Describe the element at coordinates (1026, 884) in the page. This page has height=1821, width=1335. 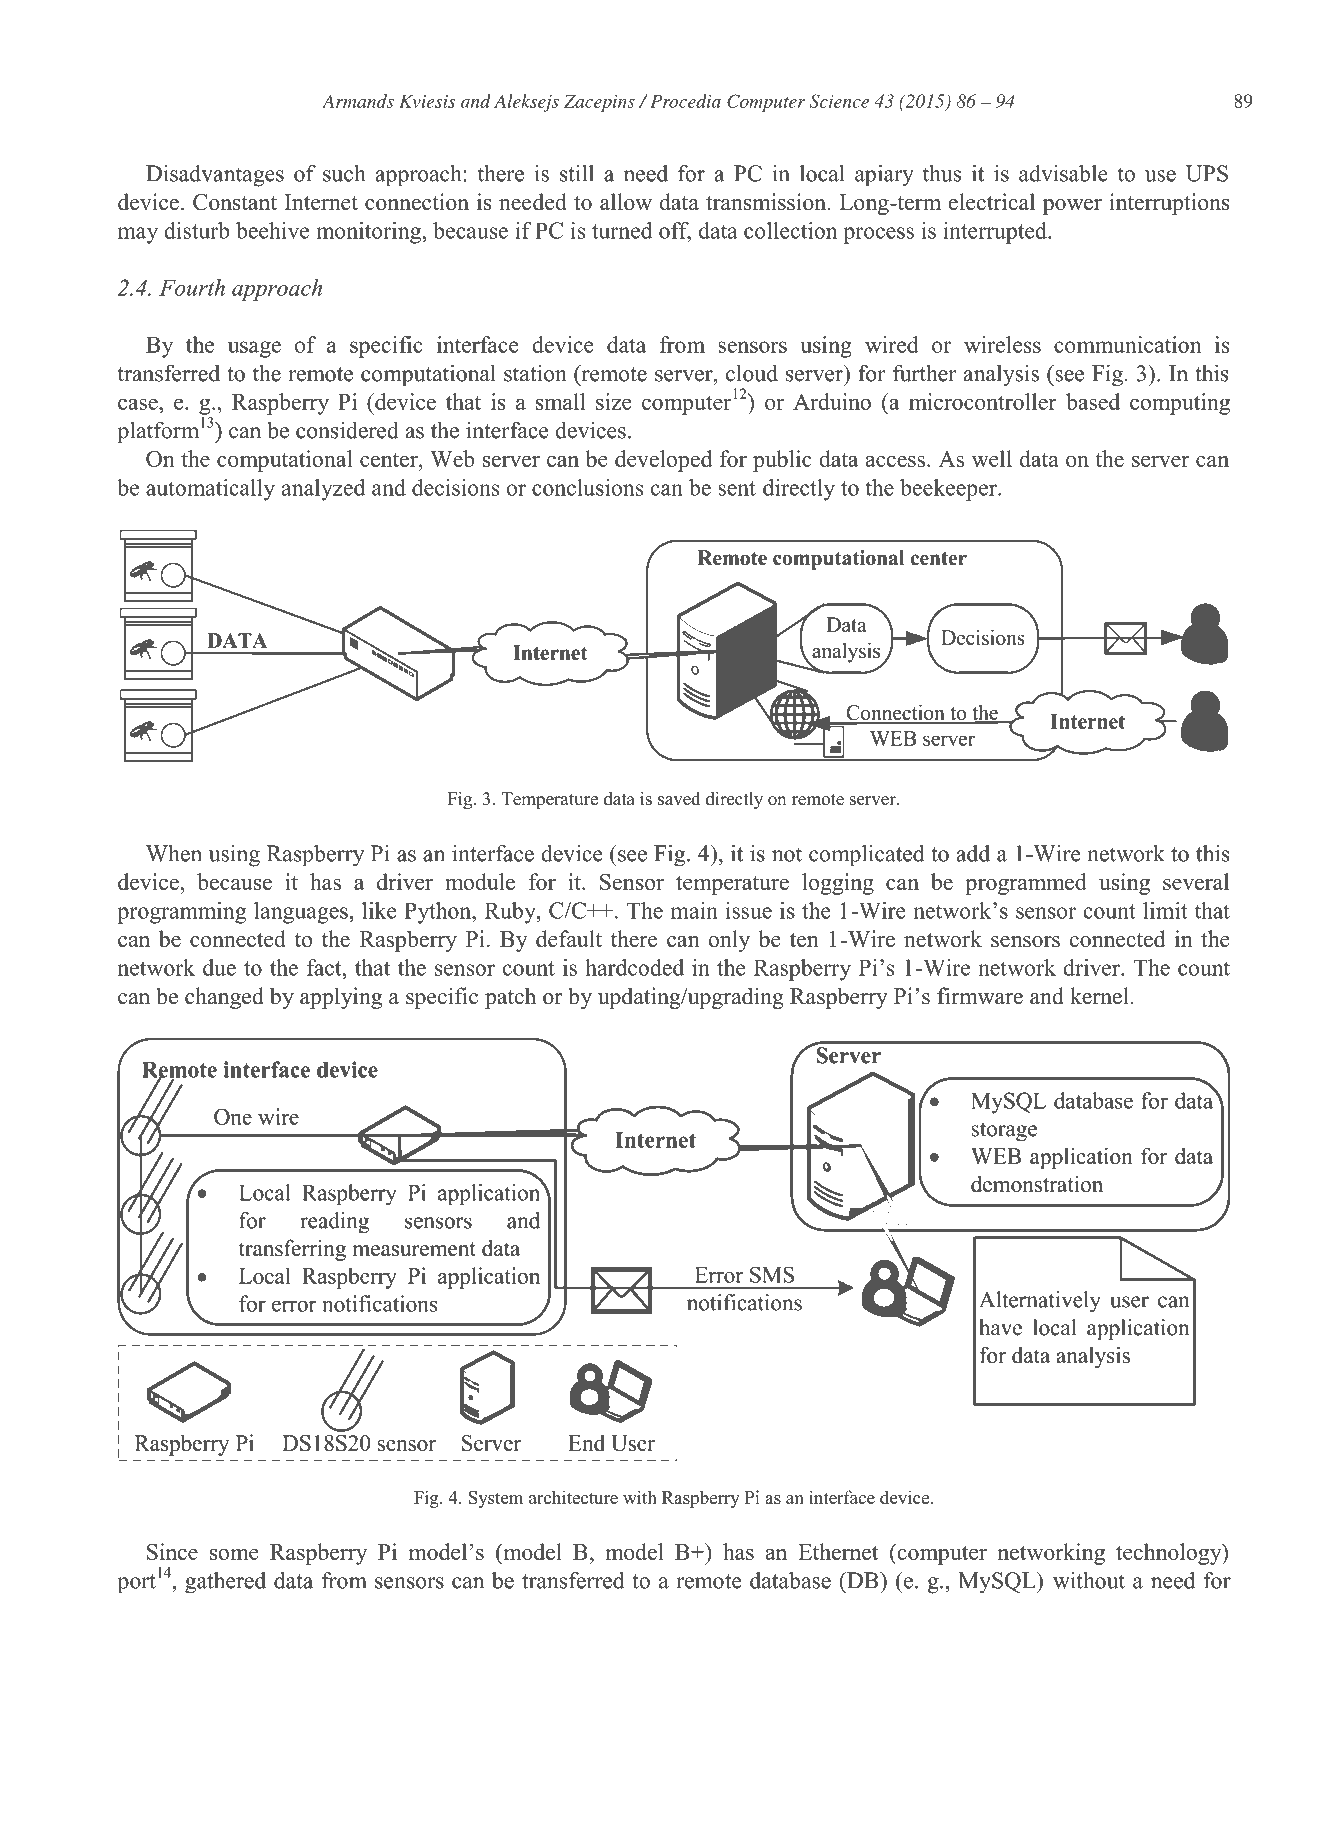
I see `programmed` at that location.
